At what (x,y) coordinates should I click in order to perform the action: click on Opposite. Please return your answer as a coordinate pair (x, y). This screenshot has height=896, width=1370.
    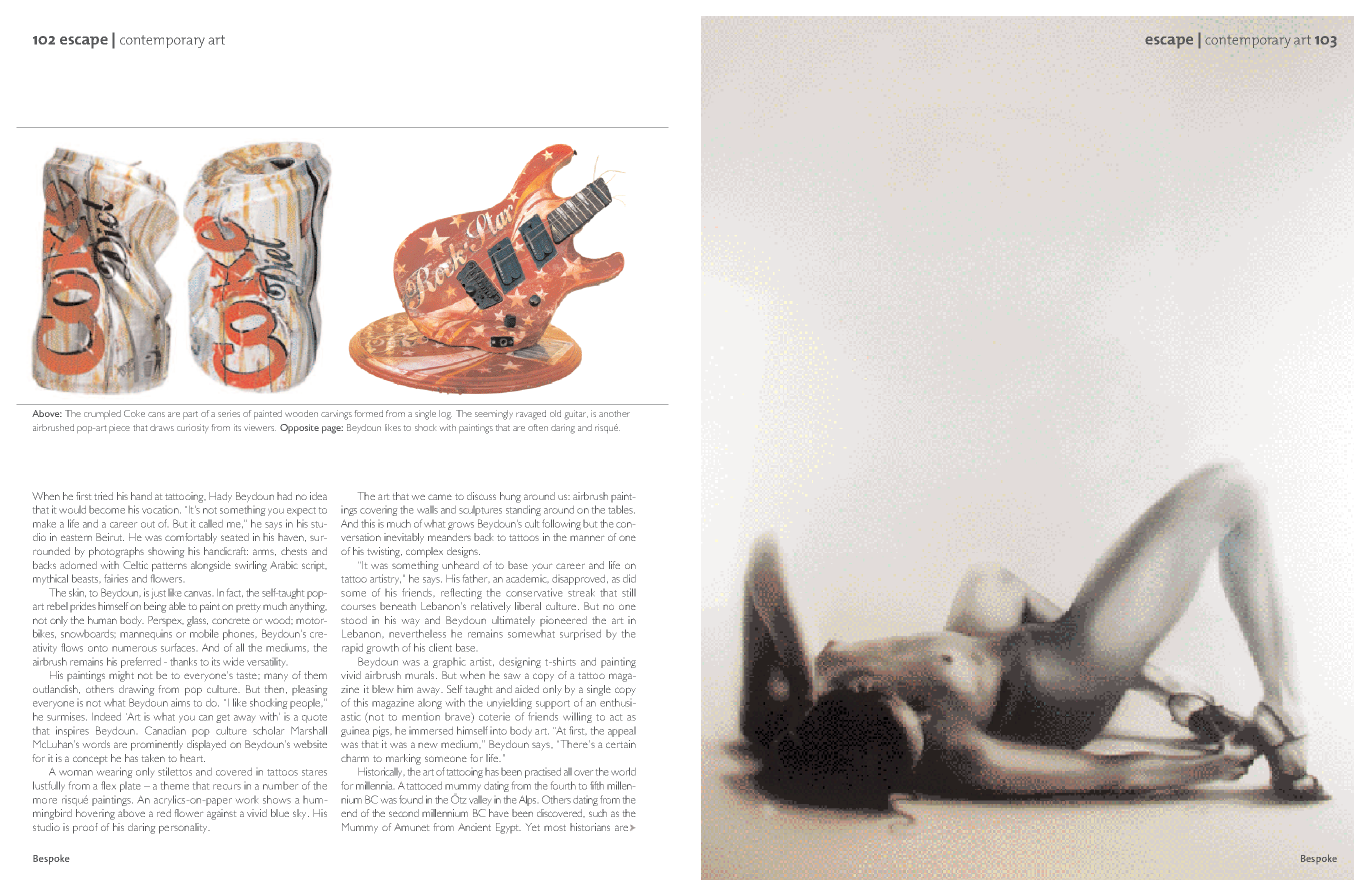
    Looking at the image, I should click on (299, 429).
